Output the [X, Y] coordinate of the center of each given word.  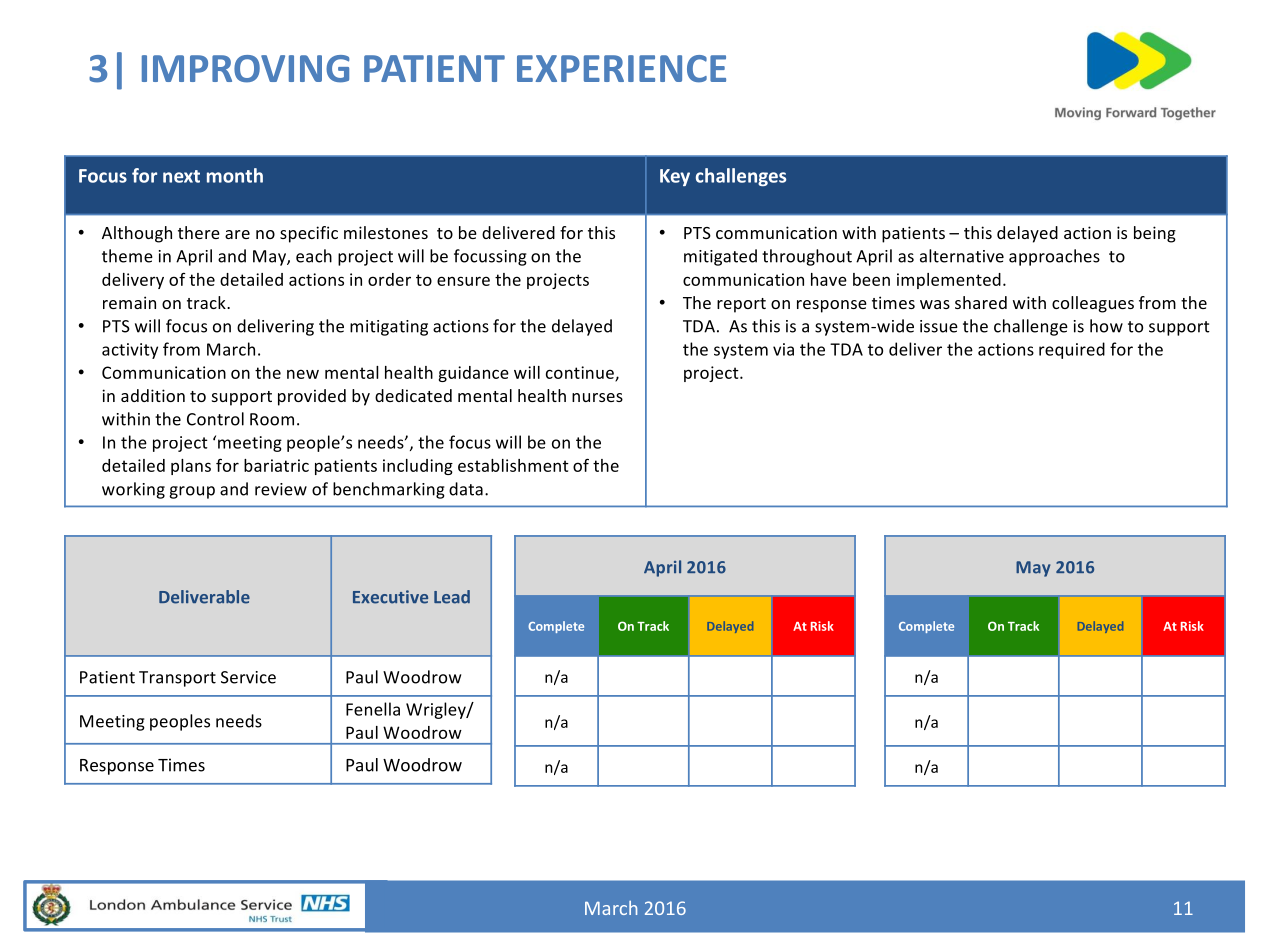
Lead [452, 597]
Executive [390, 597]
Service [248, 677]
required [1072, 350]
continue [581, 373]
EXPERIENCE [621, 69]
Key [675, 177]
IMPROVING [245, 69]
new [303, 374]
